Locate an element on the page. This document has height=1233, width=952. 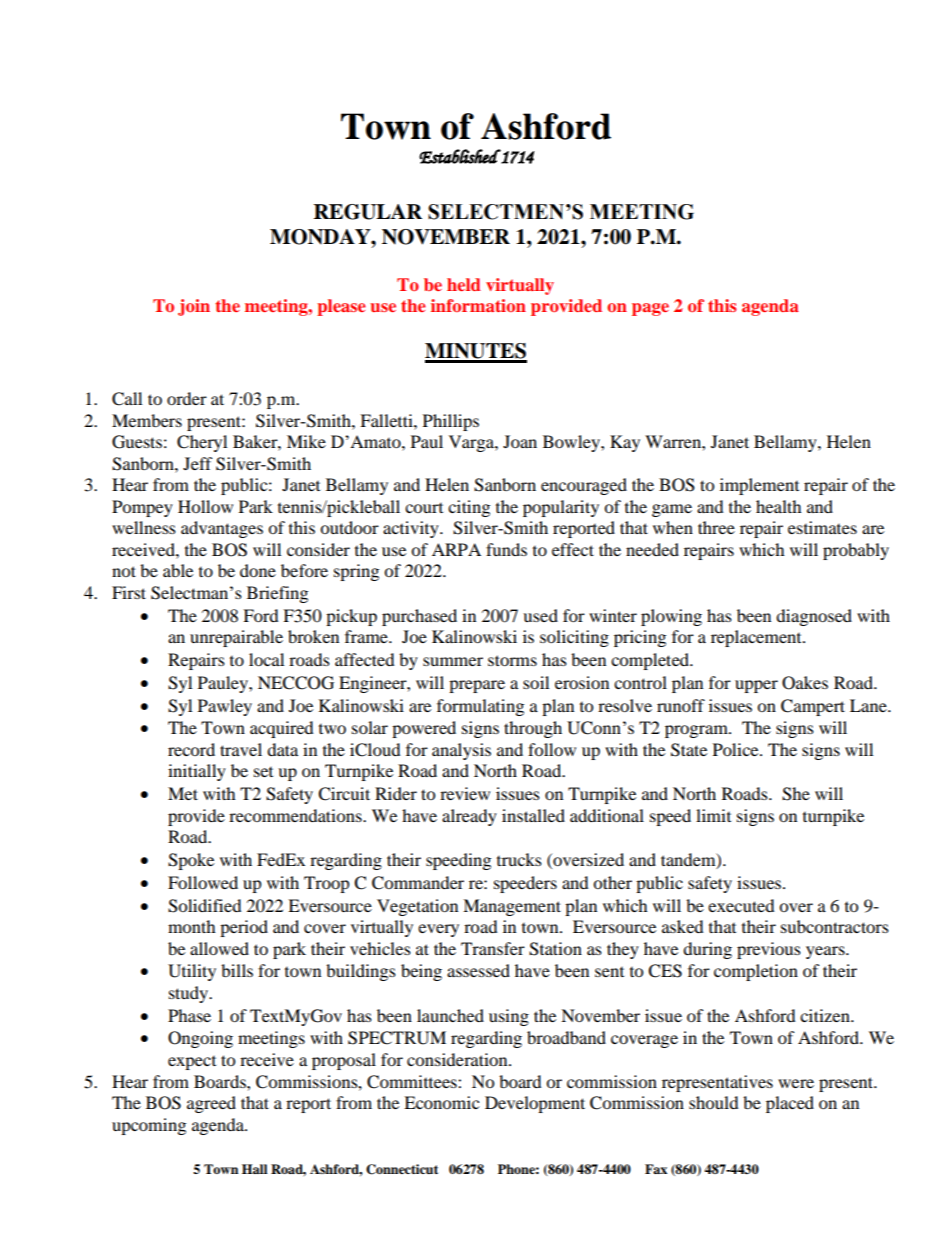
page is located at coordinates (650, 309).
